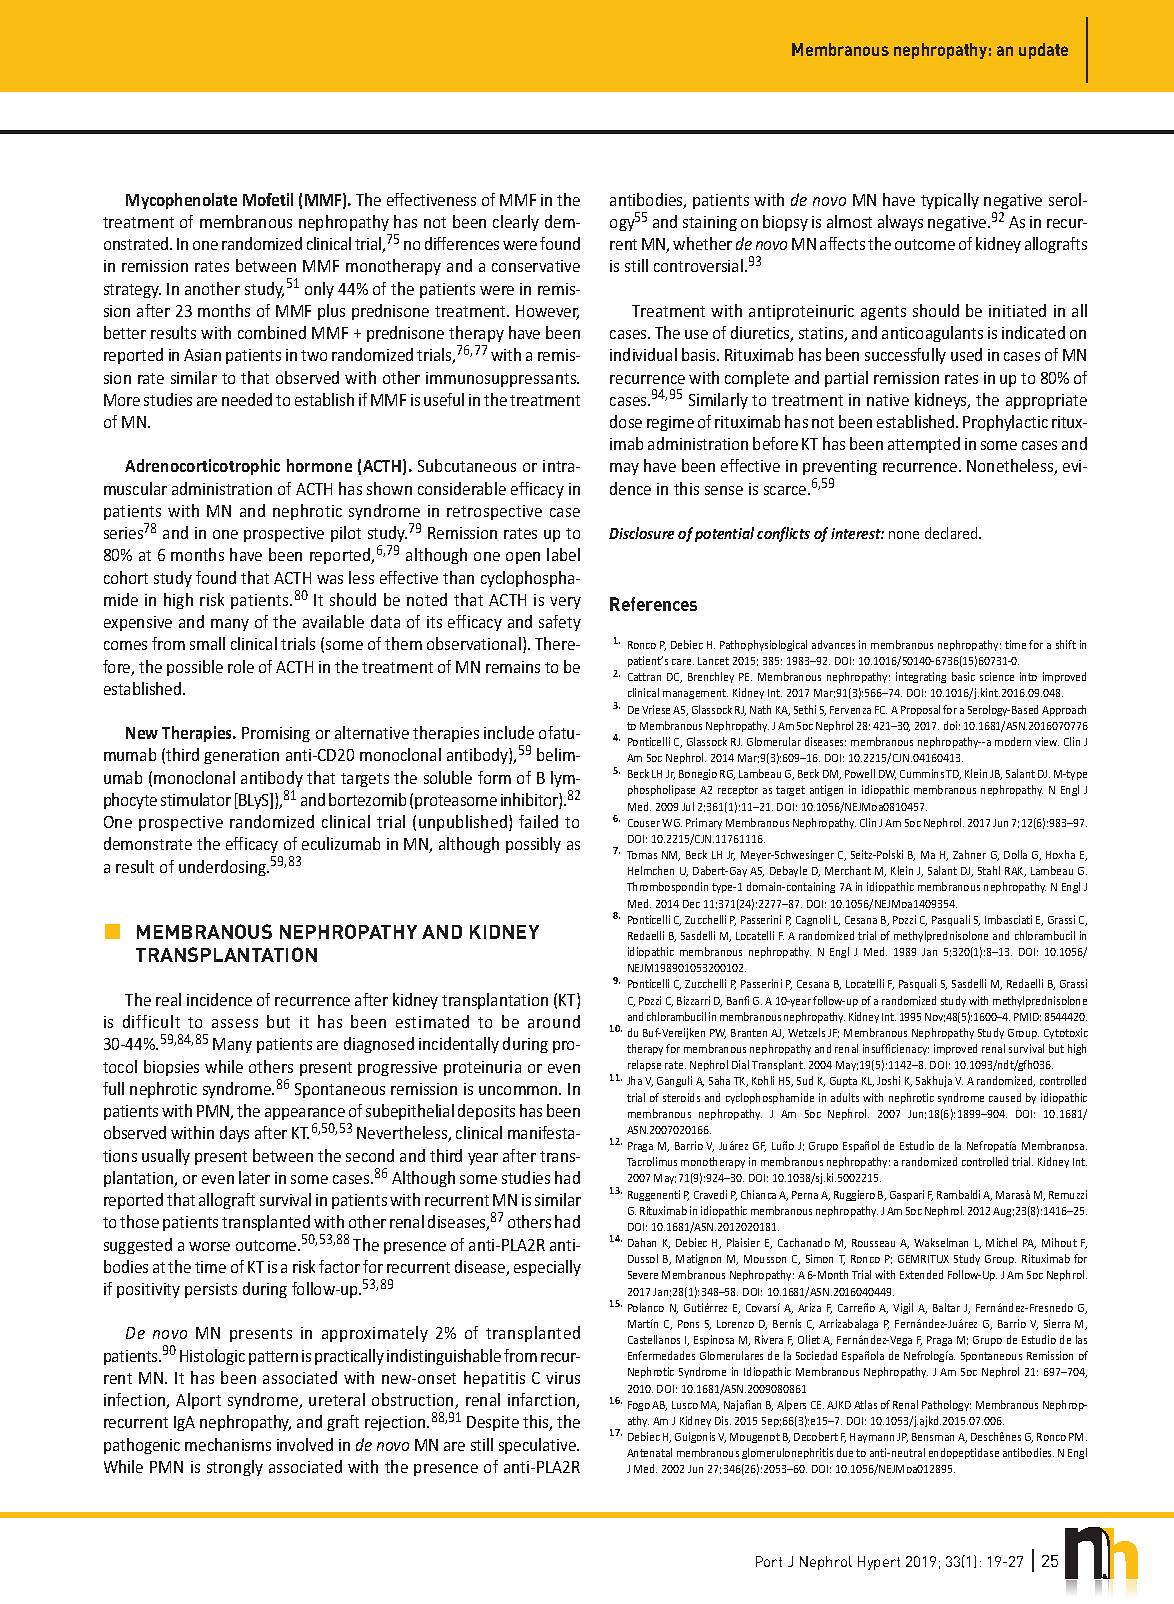 The image size is (1174, 1604). Describe the element at coordinates (235, 1023) in the document. I see `assess` at that location.
